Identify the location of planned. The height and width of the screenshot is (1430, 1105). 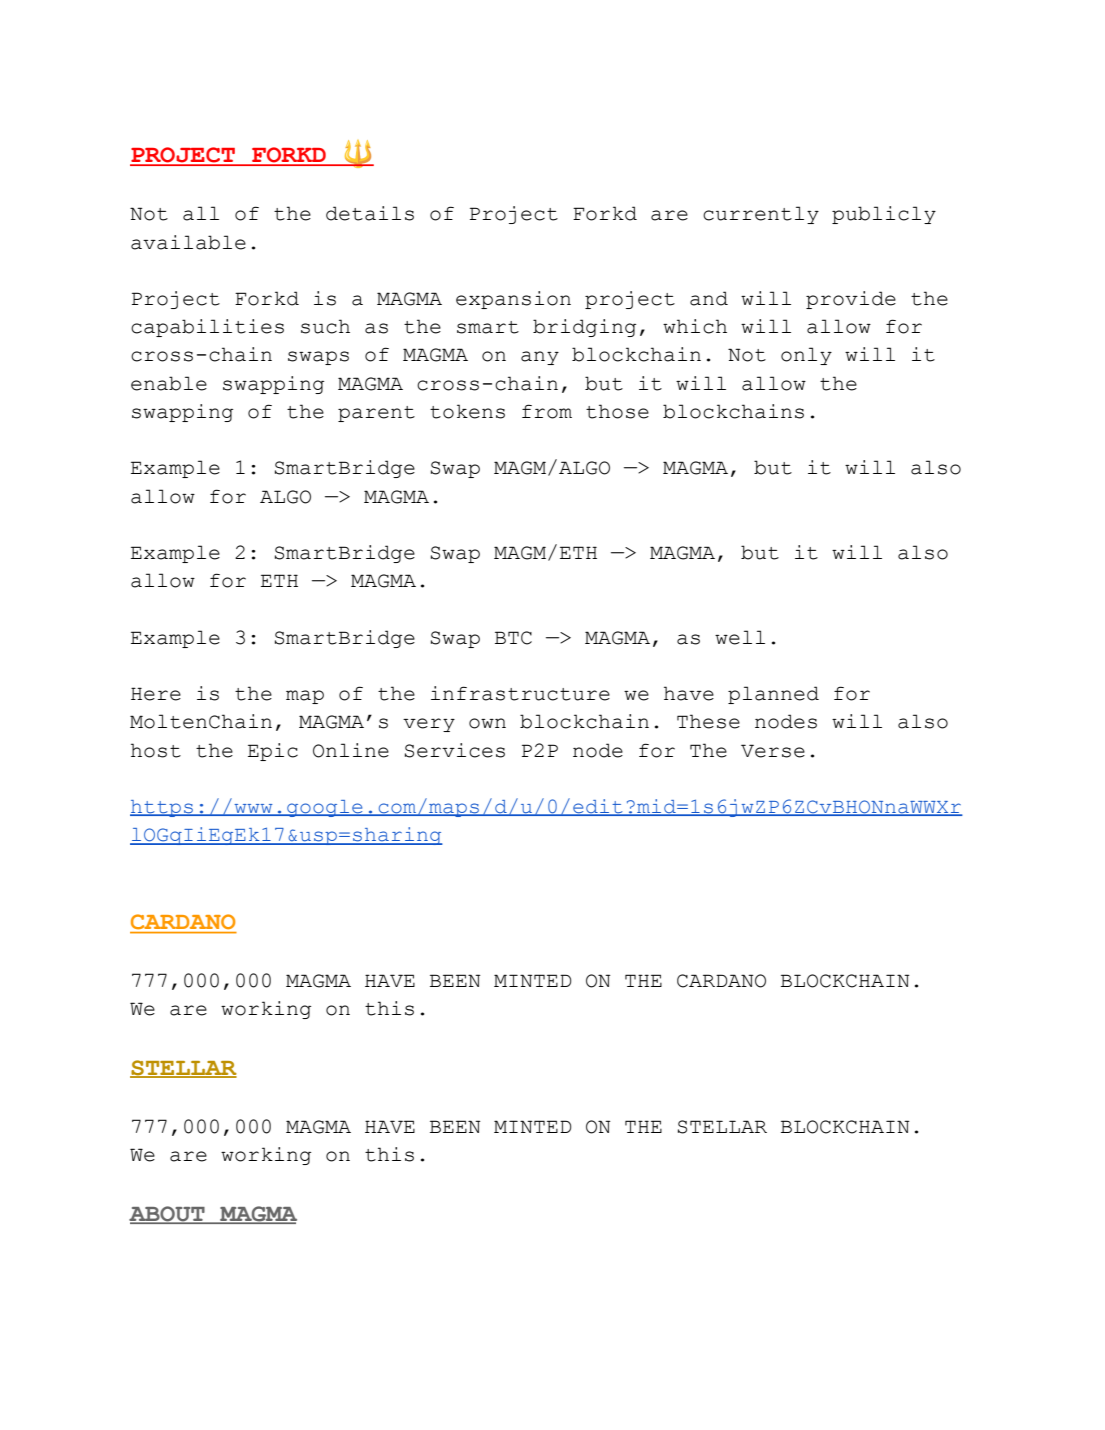
(773, 695).
